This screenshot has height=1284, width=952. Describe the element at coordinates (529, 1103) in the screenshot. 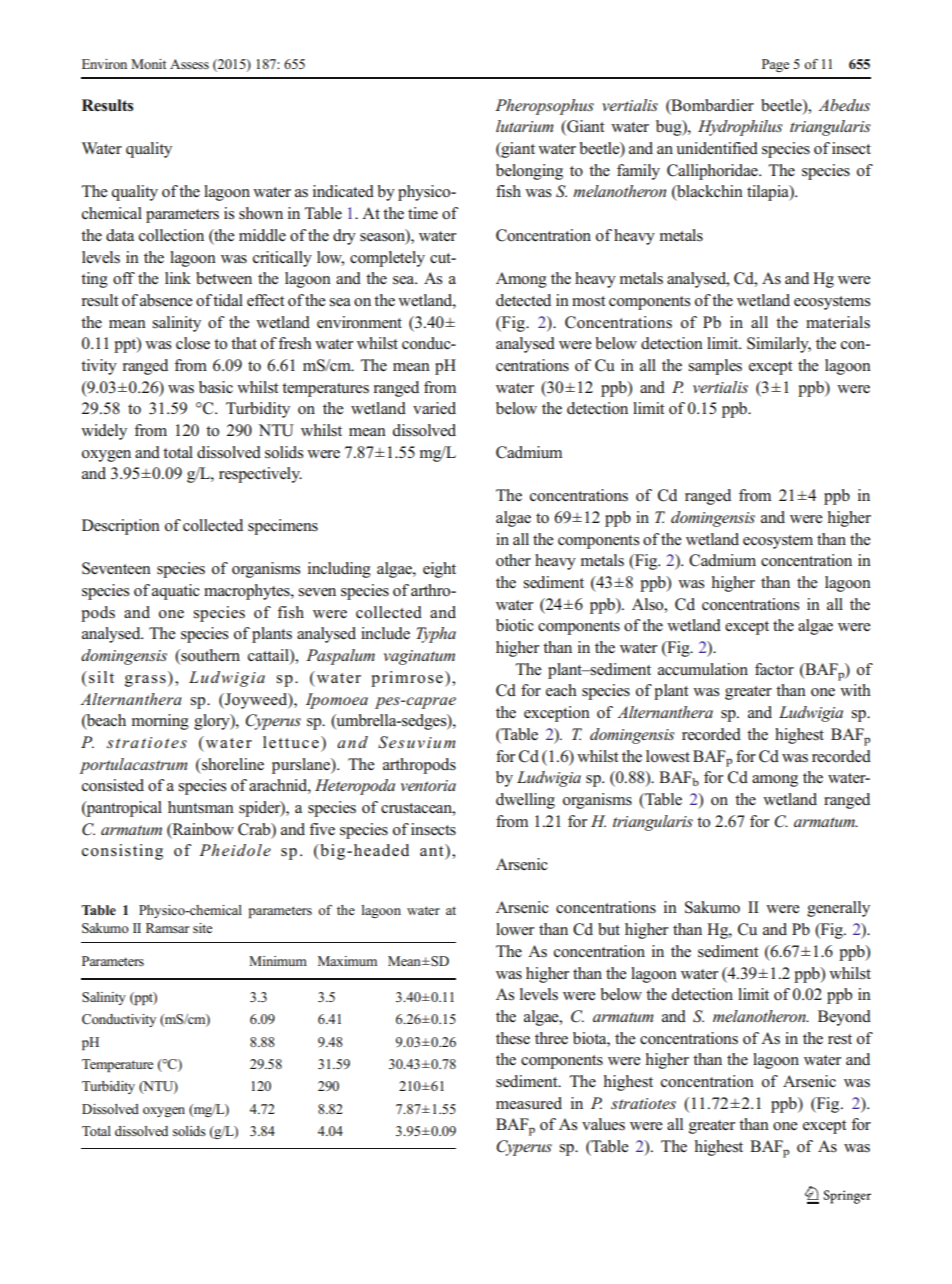

I see `measured` at that location.
